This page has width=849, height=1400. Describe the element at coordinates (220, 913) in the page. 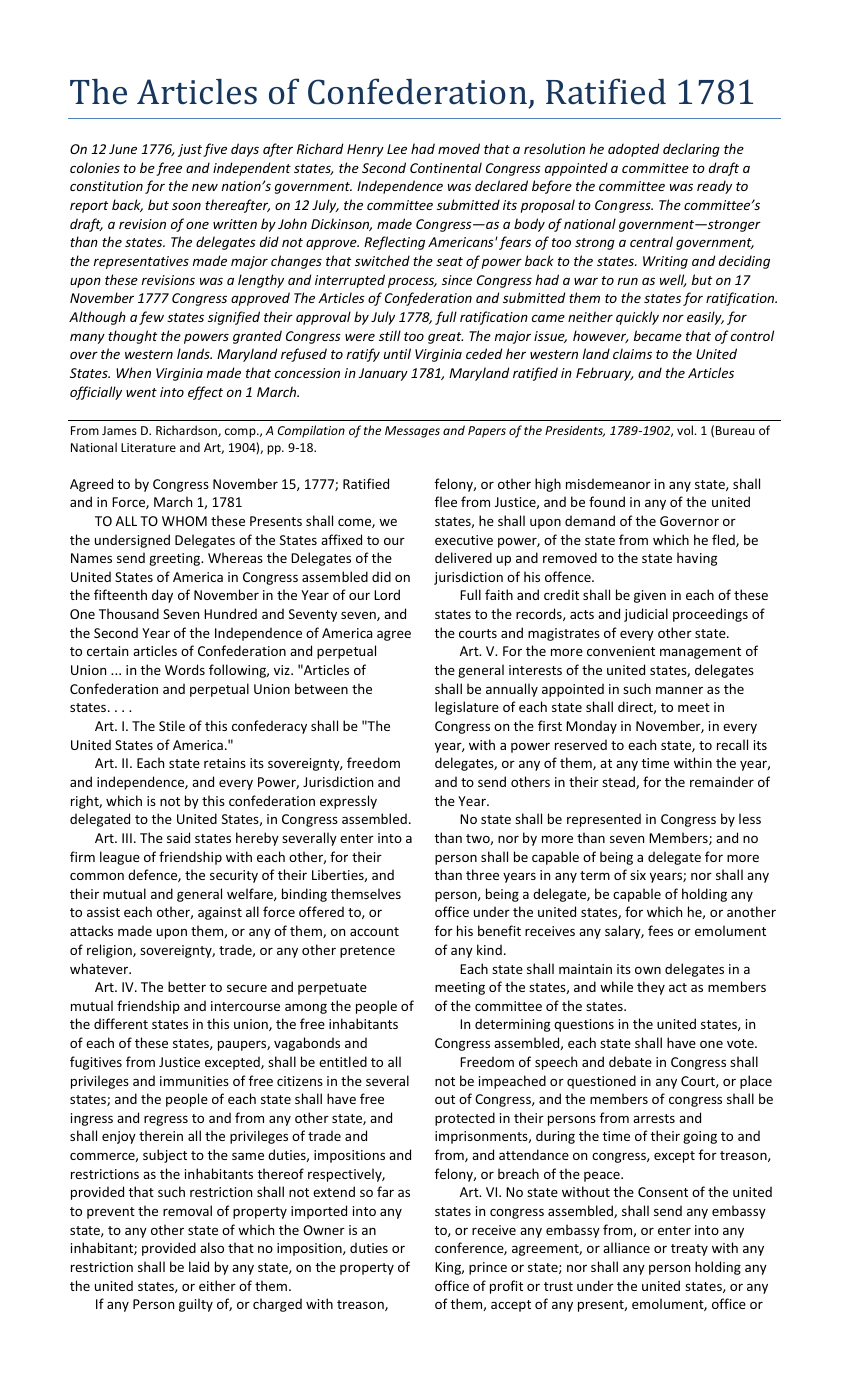

I see `against` at that location.
